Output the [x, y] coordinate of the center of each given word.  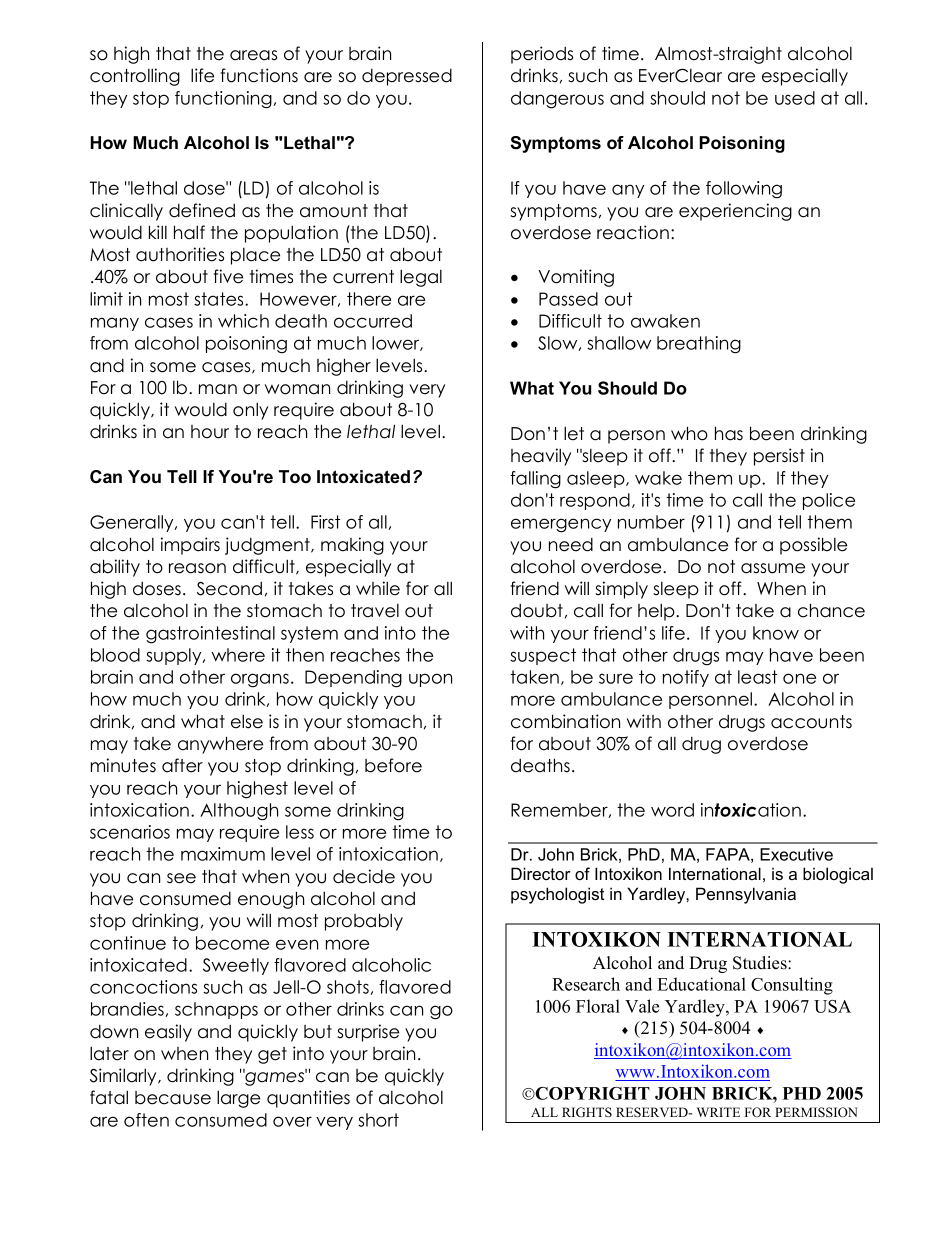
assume [773, 568]
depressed [407, 77]
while [378, 588]
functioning [223, 100]
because [173, 1098]
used [795, 98]
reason [197, 568]
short [378, 1120]
